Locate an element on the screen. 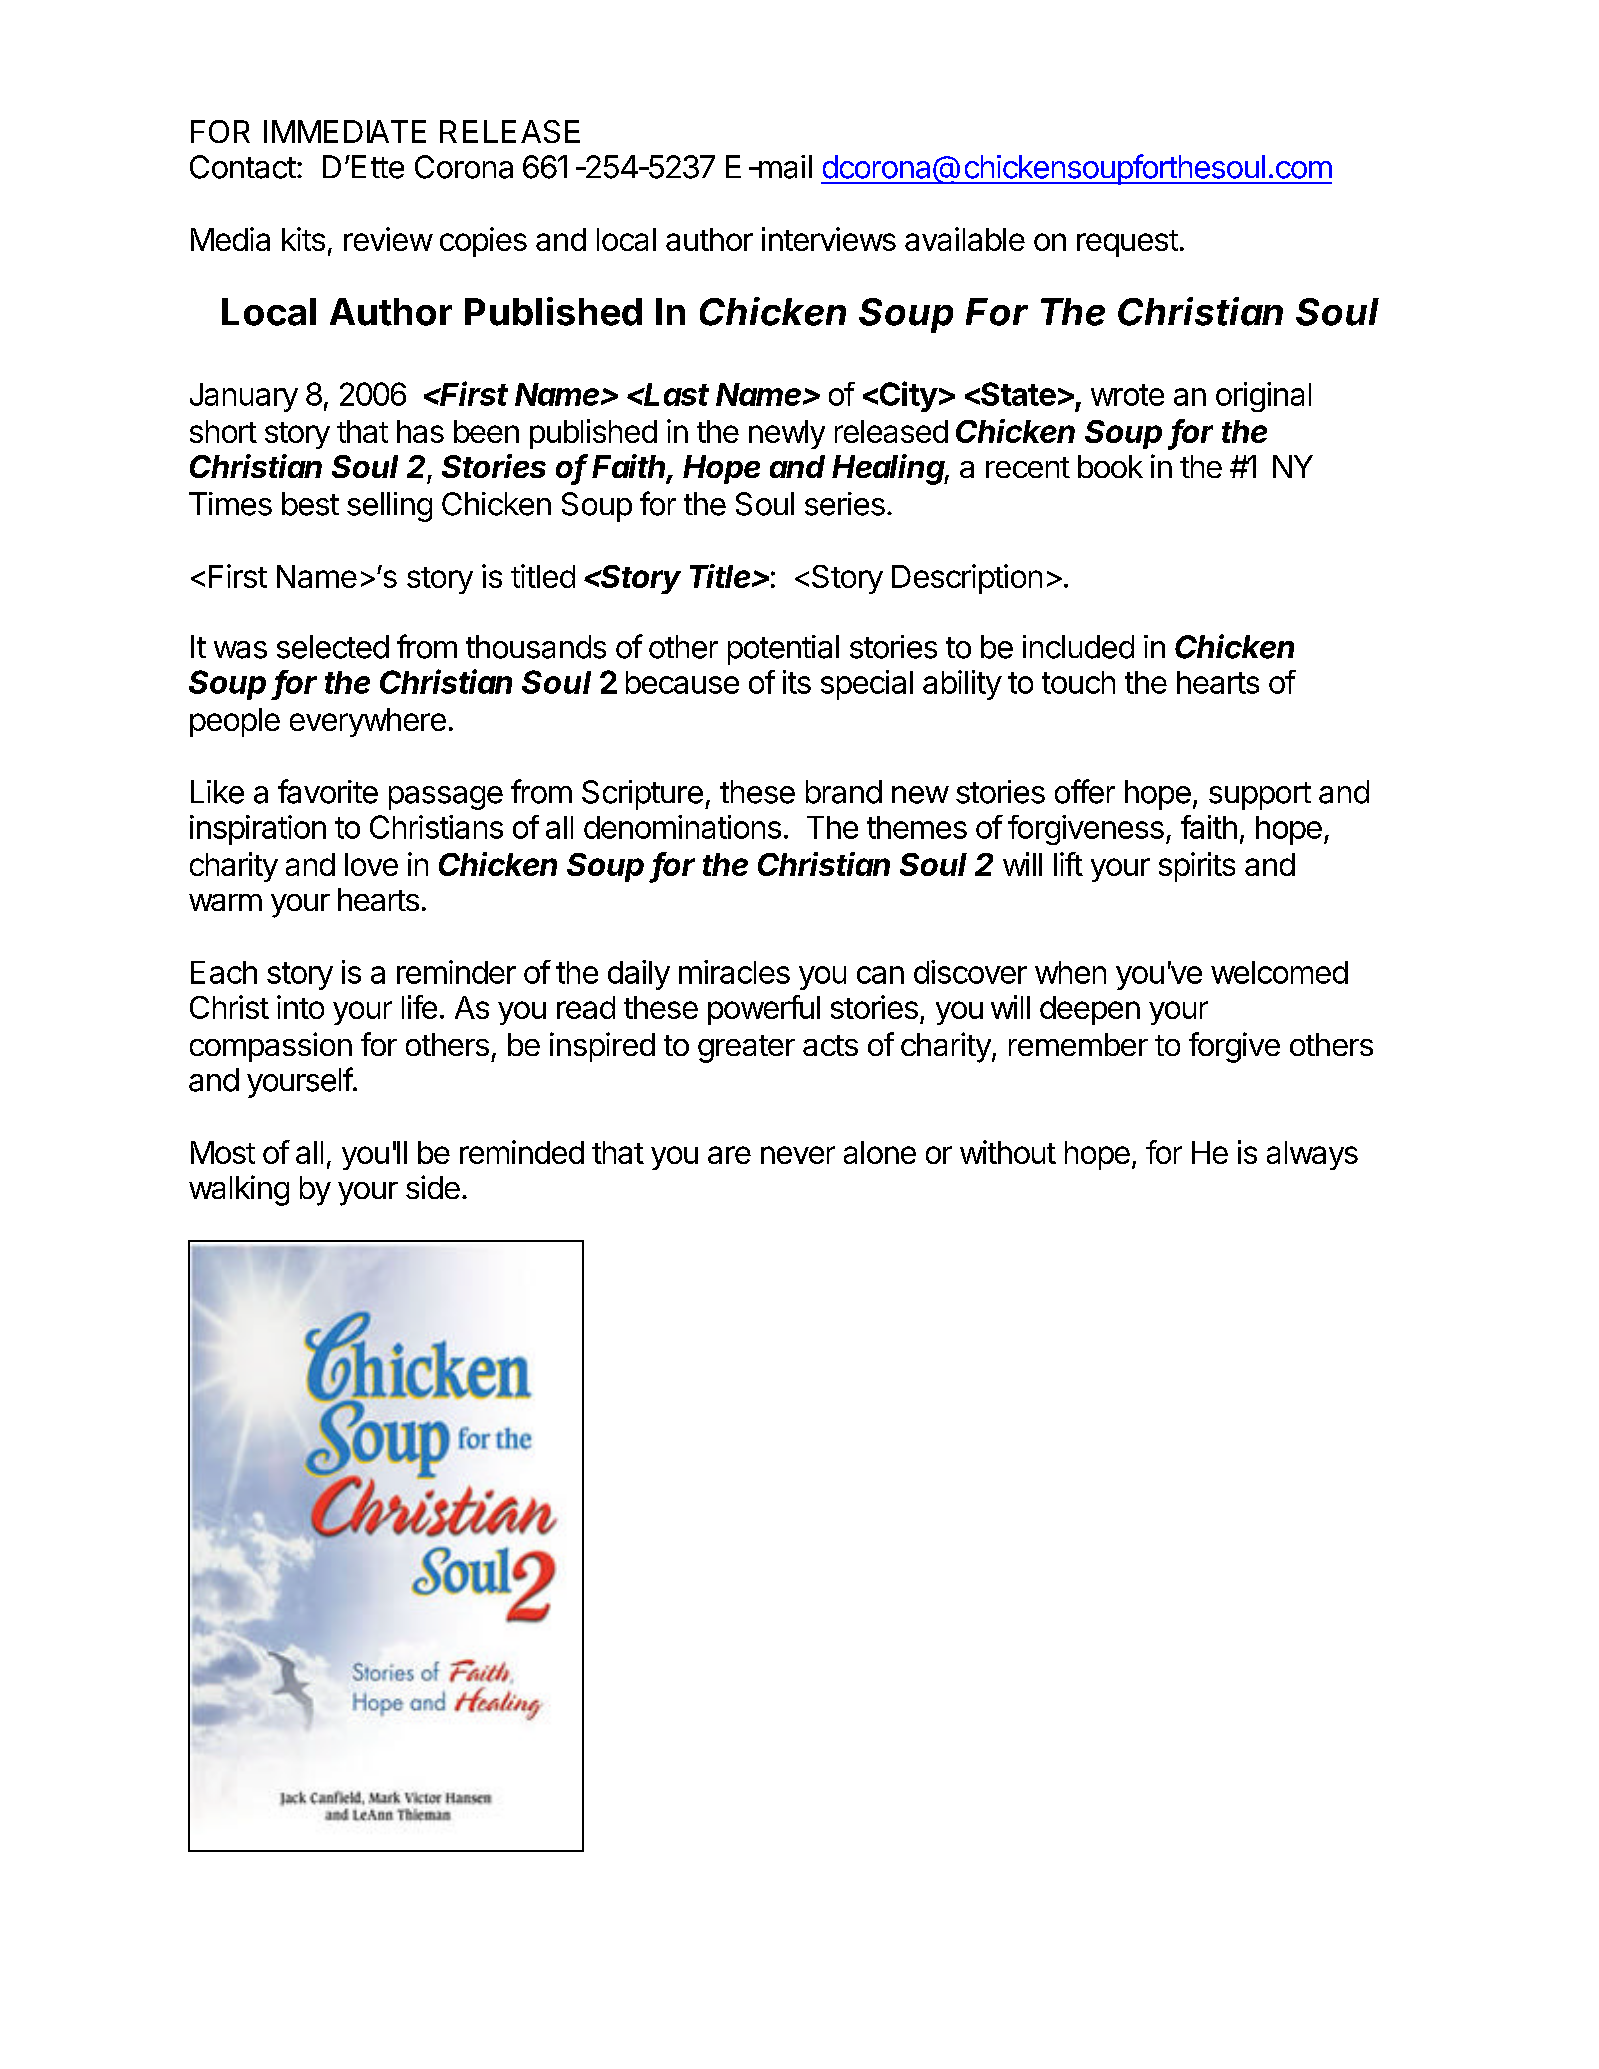 This screenshot has height=2069, width=1599. review is located at coordinates (388, 239).
